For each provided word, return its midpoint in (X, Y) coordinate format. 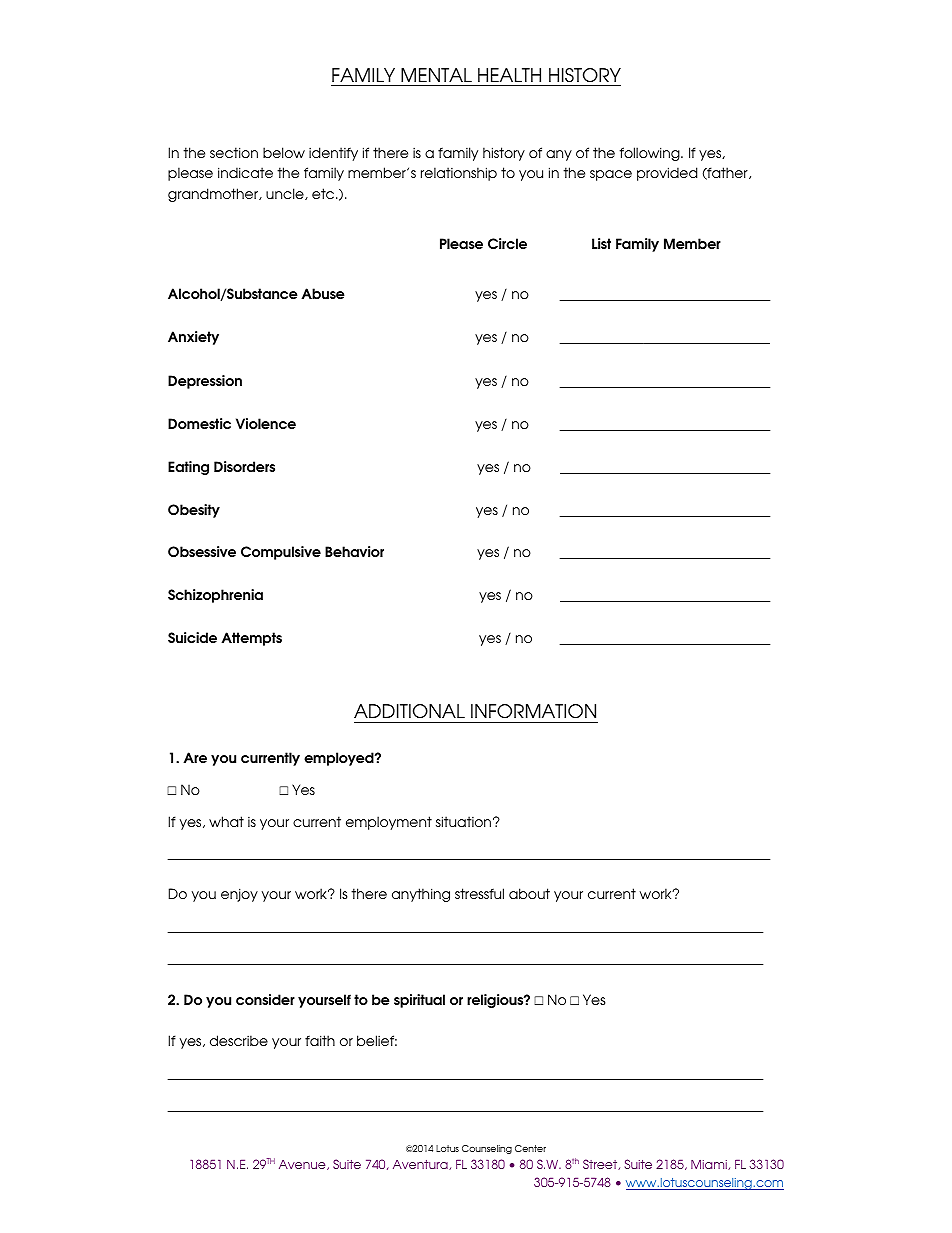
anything (421, 895)
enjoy (239, 895)
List (601, 243)
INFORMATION (533, 711)
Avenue (303, 1165)
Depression (205, 382)
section (234, 152)
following (651, 154)
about (529, 893)
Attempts (251, 639)
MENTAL (436, 75)
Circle (507, 243)
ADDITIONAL (409, 711)
